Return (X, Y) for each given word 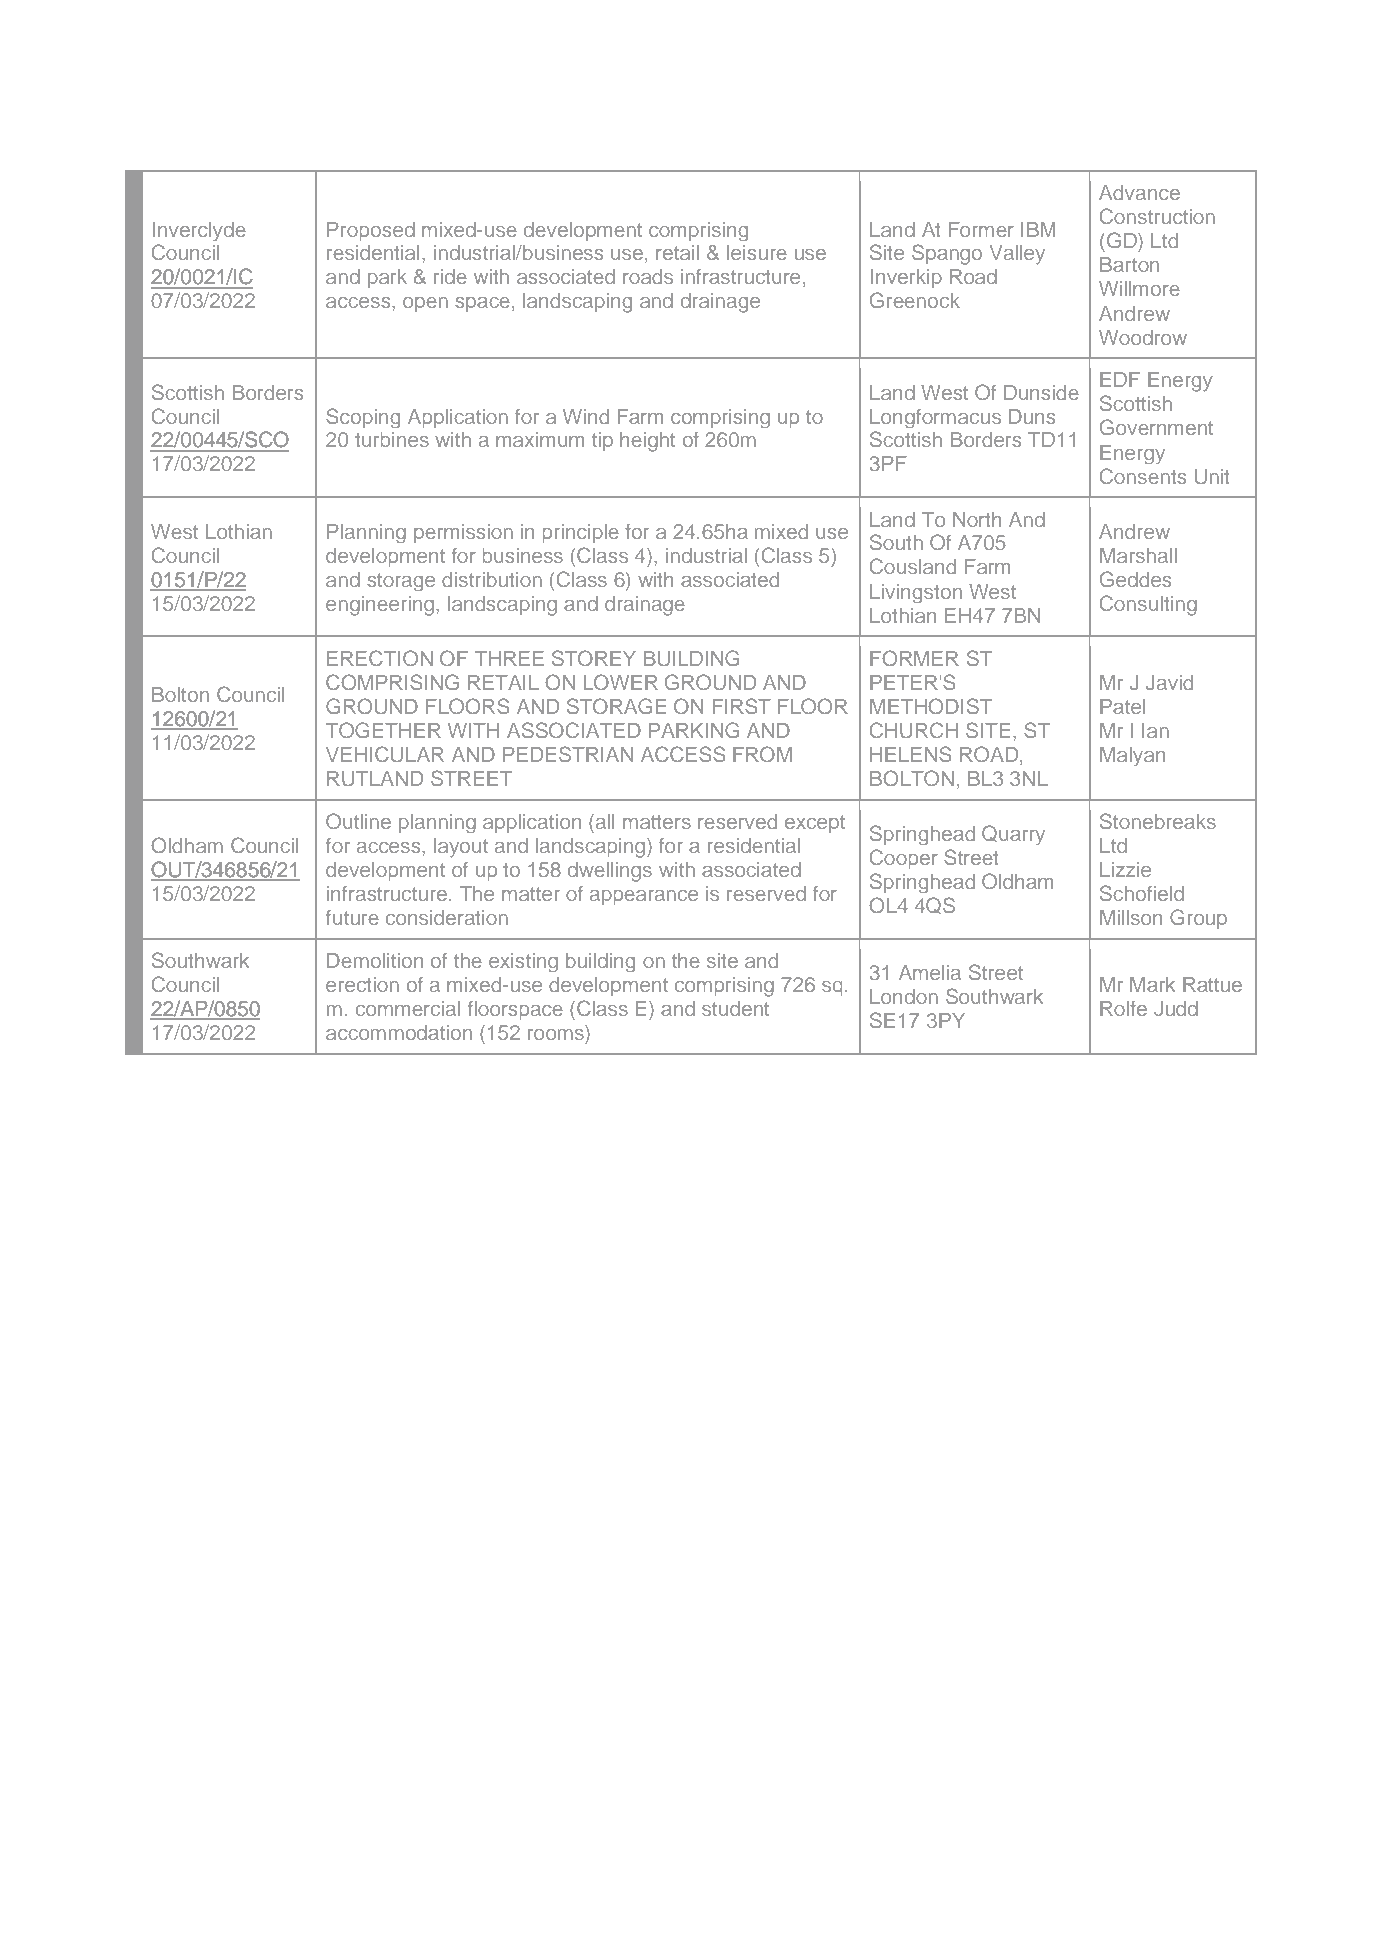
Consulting (1148, 605)
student (735, 1008)
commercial (408, 1008)
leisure (757, 252)
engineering (381, 606)
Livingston (916, 593)
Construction (1157, 216)
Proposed (371, 231)
